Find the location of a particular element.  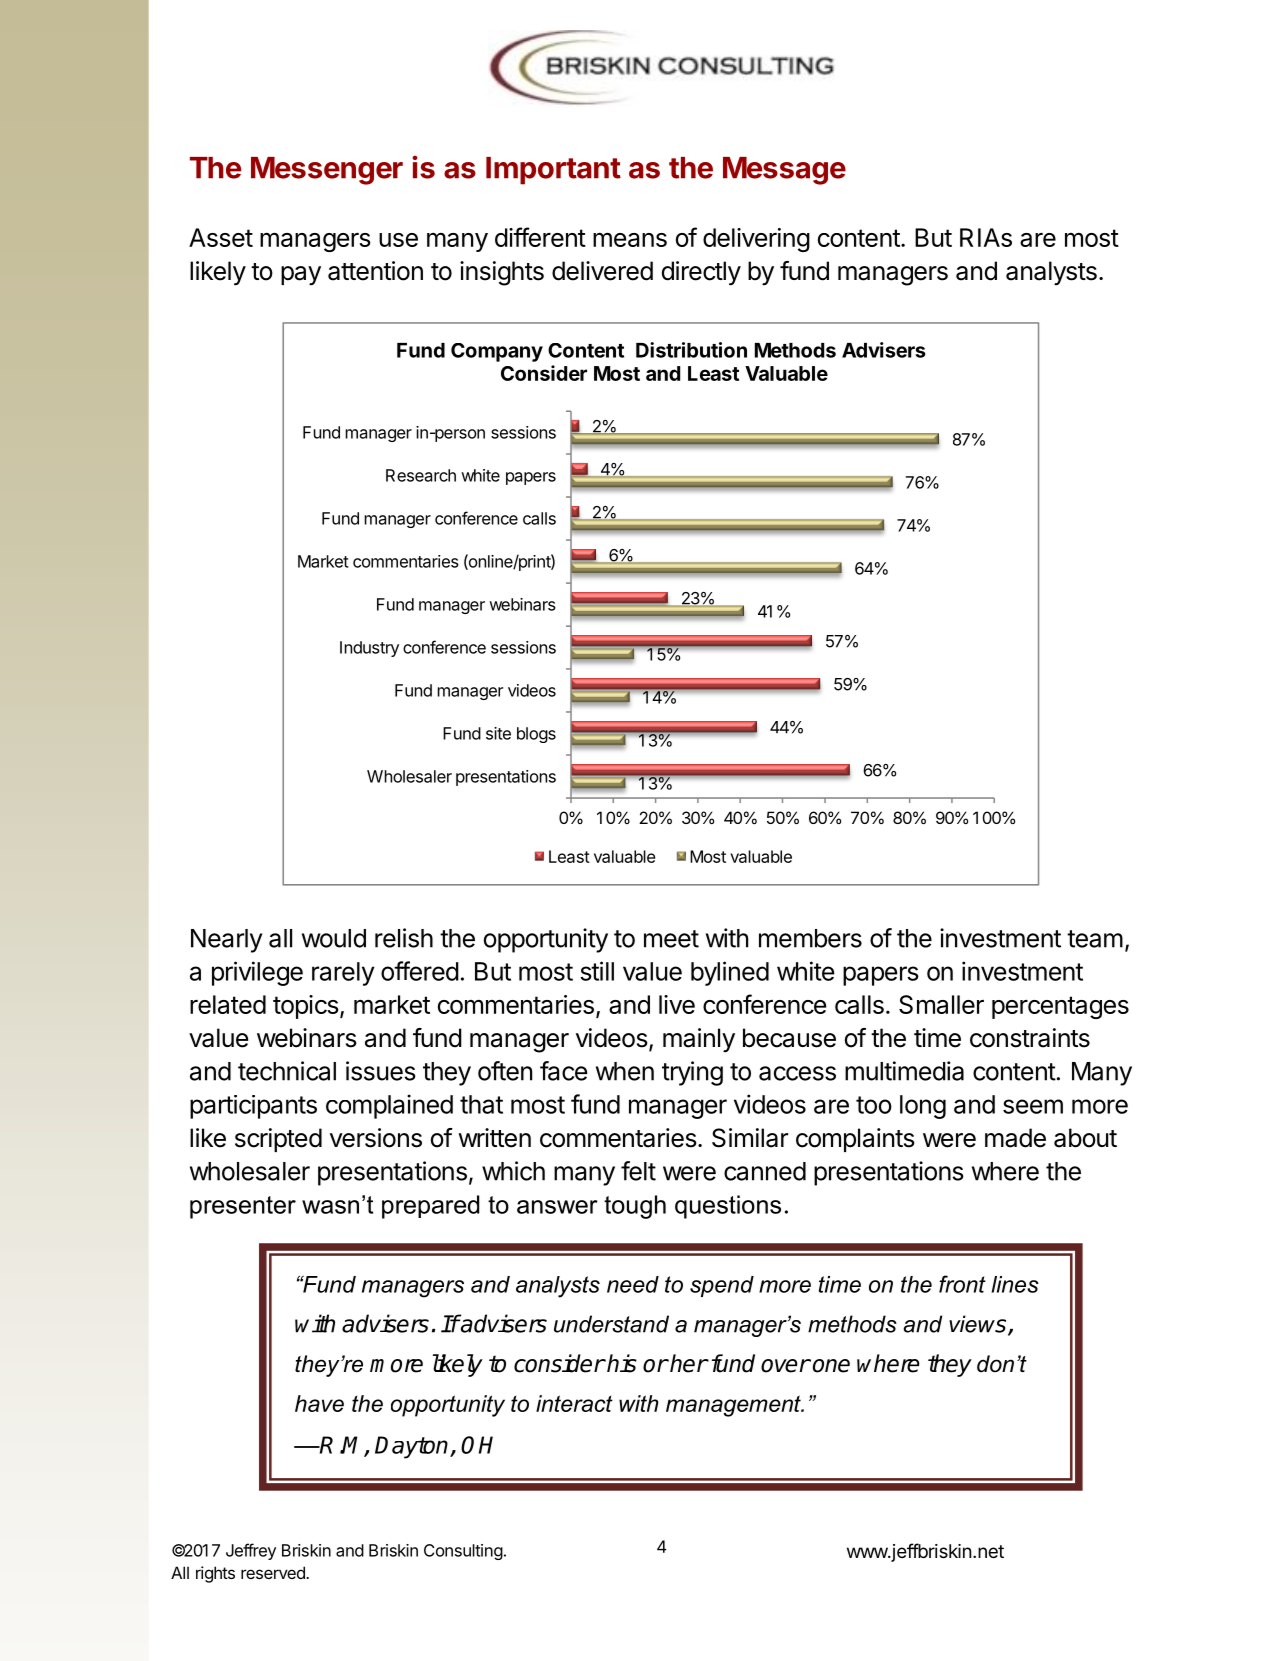

Message is located at coordinates (784, 171).
